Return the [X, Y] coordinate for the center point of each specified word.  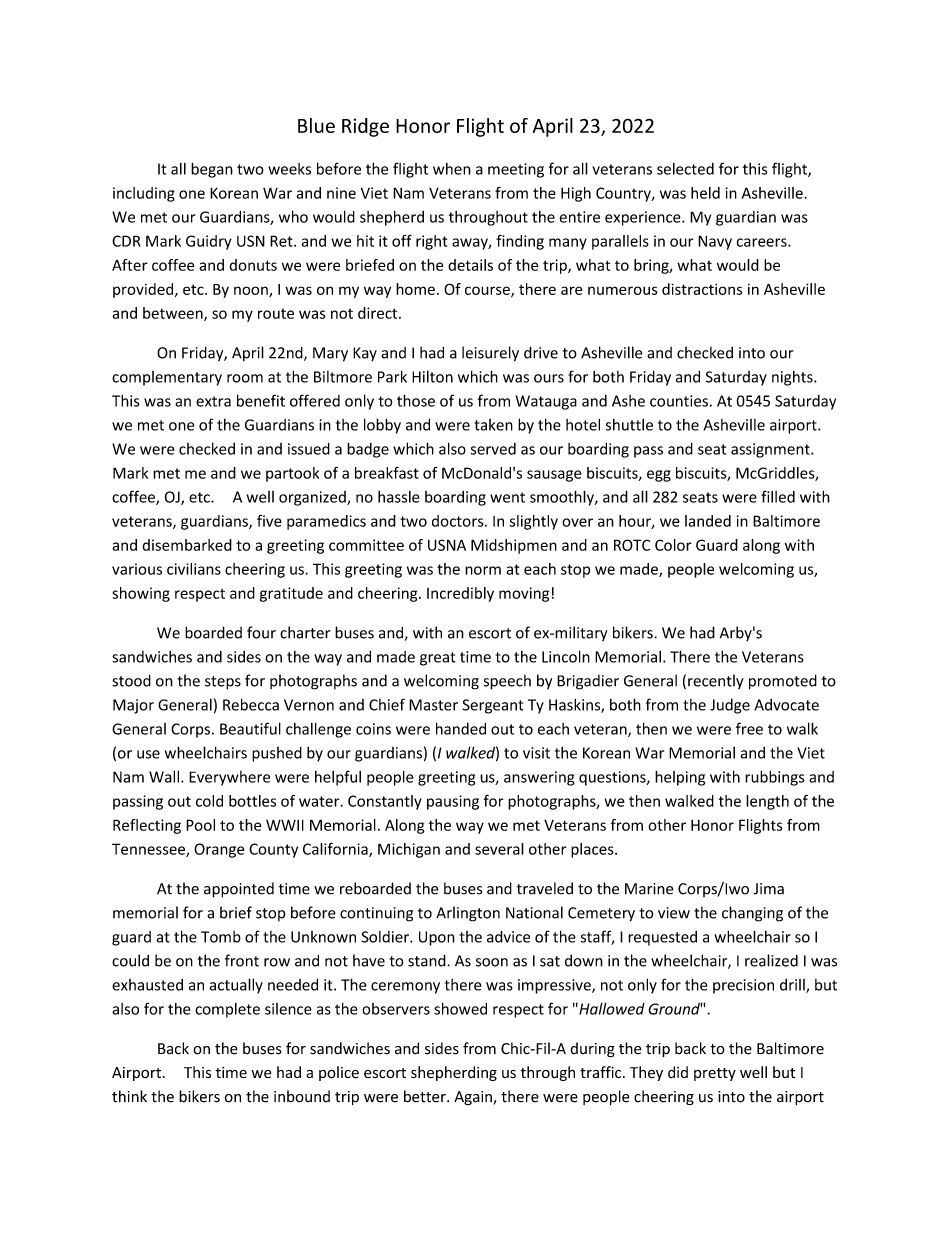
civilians [194, 569]
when [452, 169]
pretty [715, 1074]
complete [227, 1010]
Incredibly [460, 594]
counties [679, 401]
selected [685, 169]
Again [474, 1098]
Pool [200, 825]
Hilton [432, 376]
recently [716, 681]
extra [213, 401]
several [499, 849]
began [212, 170]
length [767, 802]
